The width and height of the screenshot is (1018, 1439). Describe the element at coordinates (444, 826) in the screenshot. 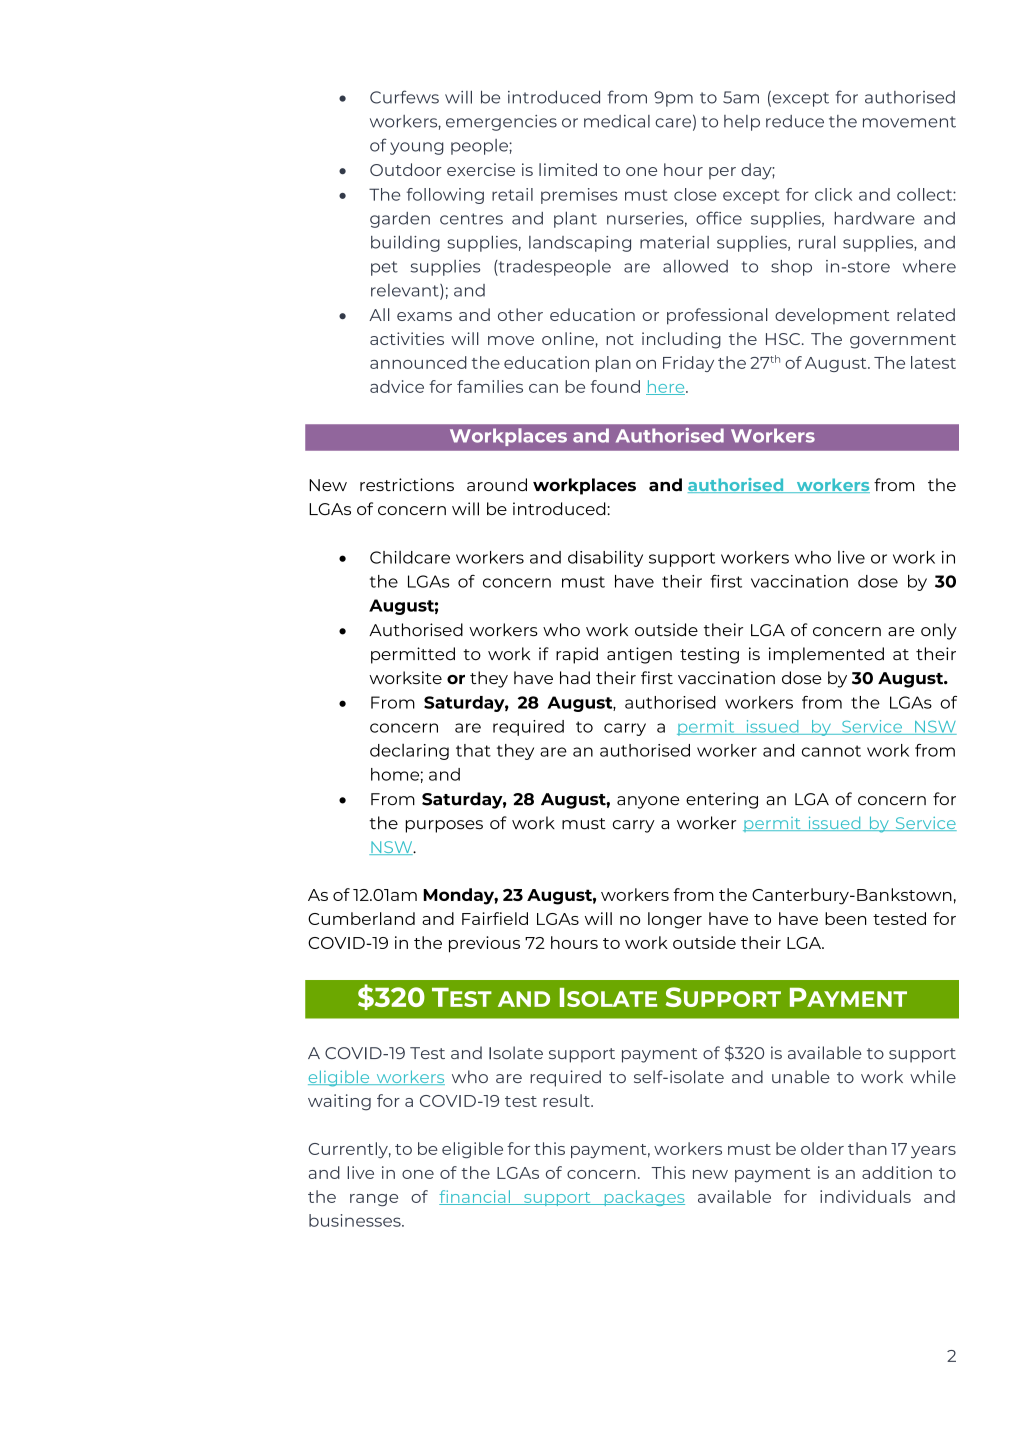

I see `purposes` at that location.
